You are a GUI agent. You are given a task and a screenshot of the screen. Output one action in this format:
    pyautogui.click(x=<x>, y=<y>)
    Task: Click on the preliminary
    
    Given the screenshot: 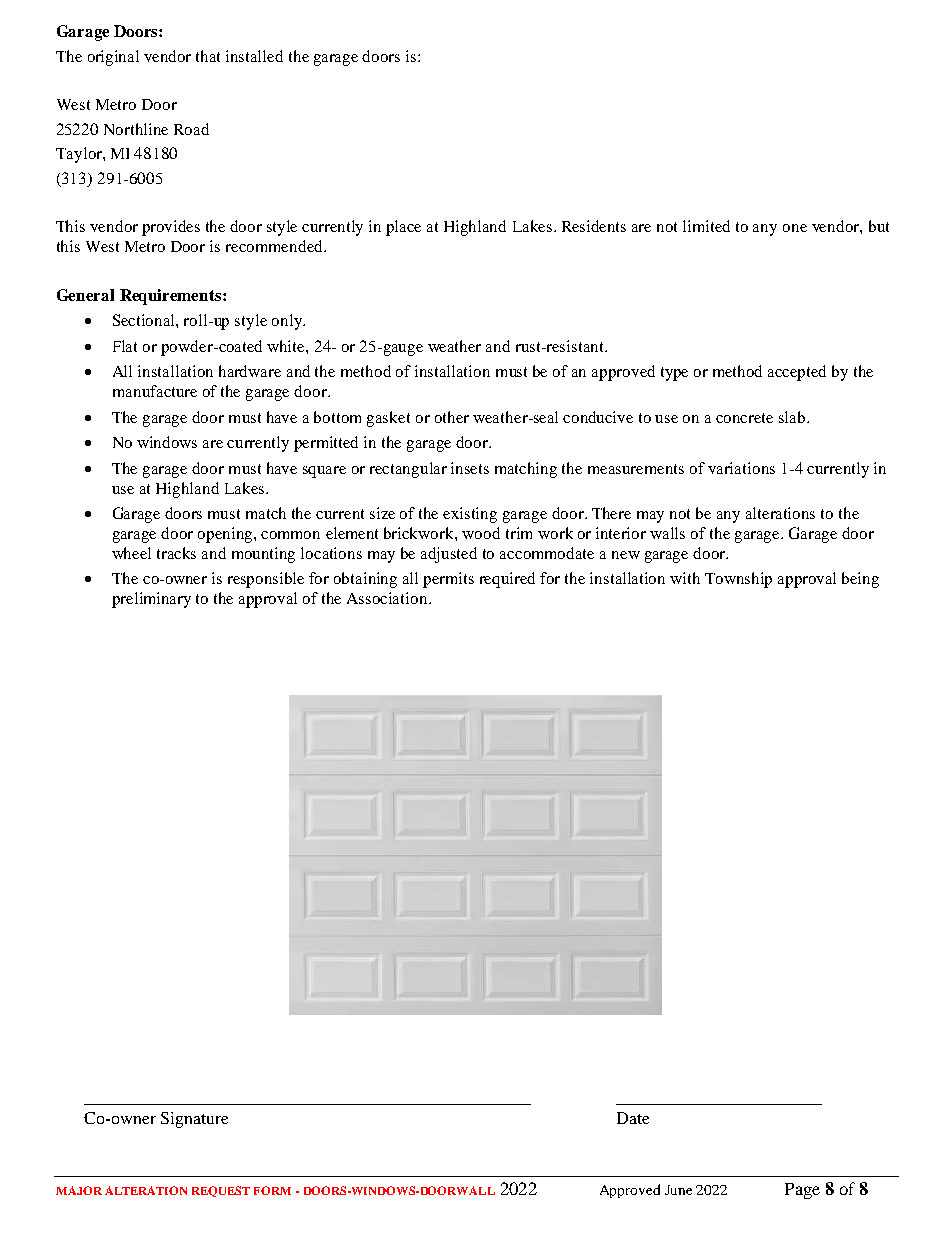 What is the action you would take?
    pyautogui.click(x=151, y=600)
